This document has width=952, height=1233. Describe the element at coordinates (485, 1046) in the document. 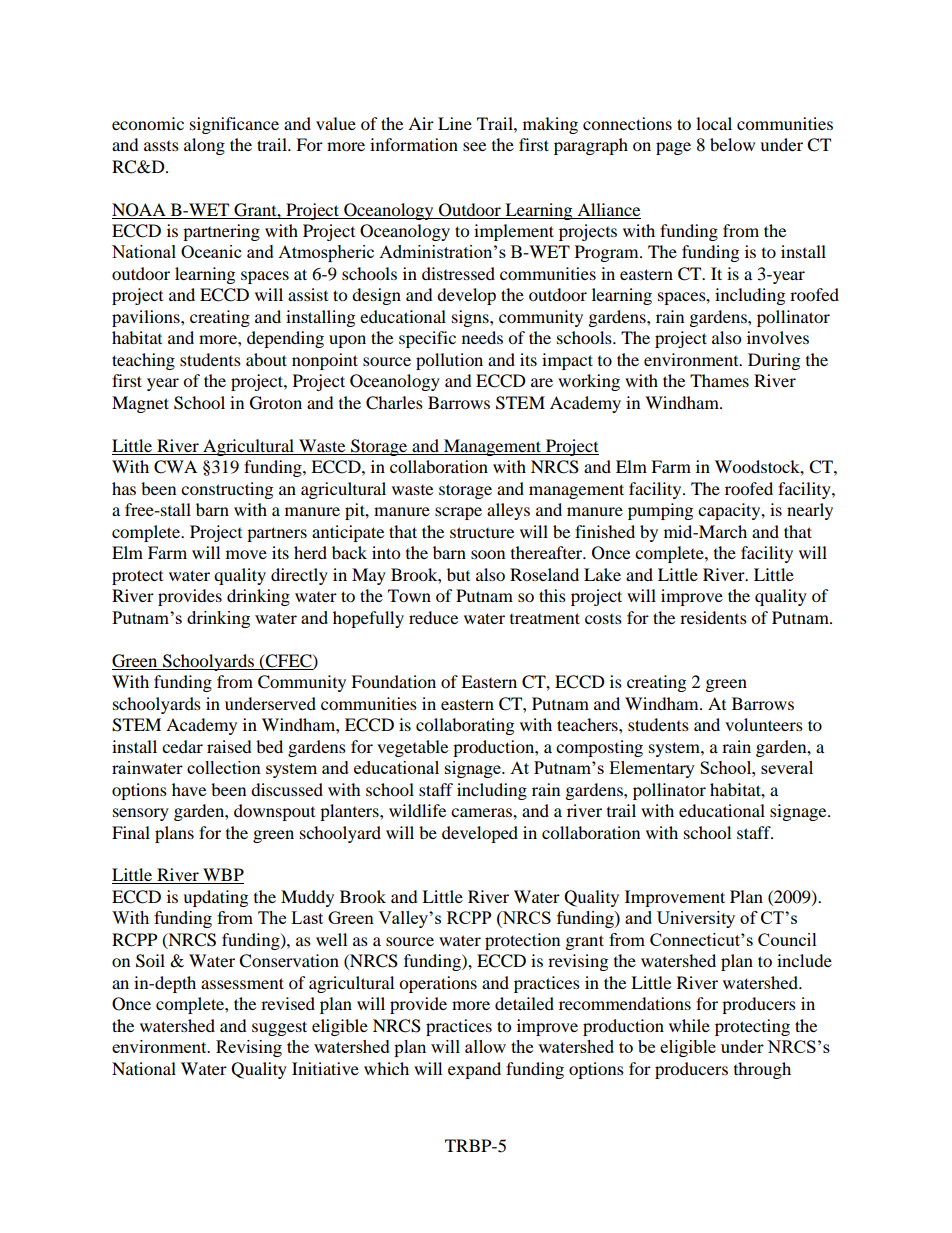

I see `allow` at that location.
